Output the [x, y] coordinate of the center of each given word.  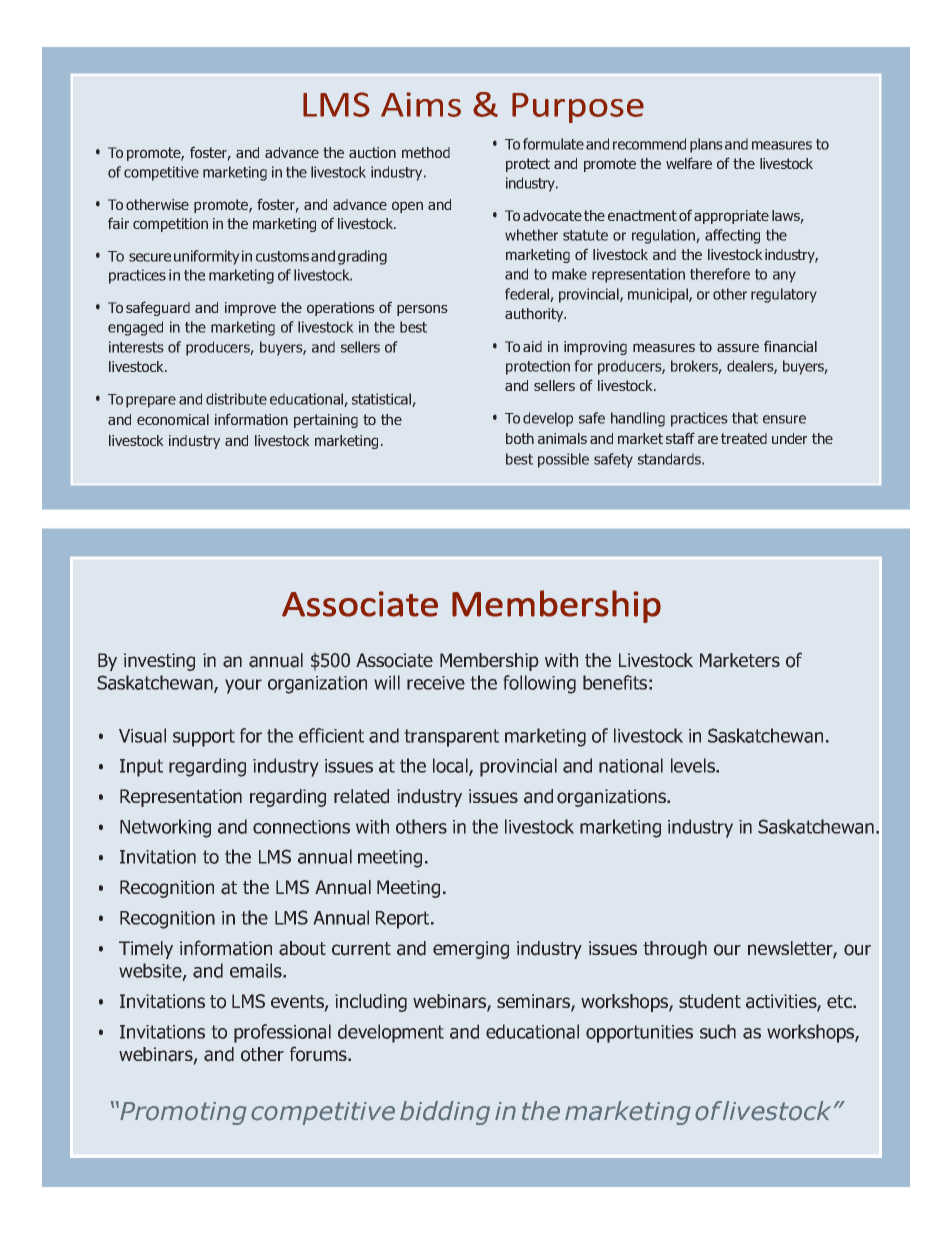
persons [422, 310]
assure [738, 347]
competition [170, 225]
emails [257, 970]
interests [136, 347]
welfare [689, 163]
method [426, 152]
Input [141, 768]
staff [680, 438]
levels [694, 765]
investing [159, 662]
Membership [489, 662]
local [451, 767]
